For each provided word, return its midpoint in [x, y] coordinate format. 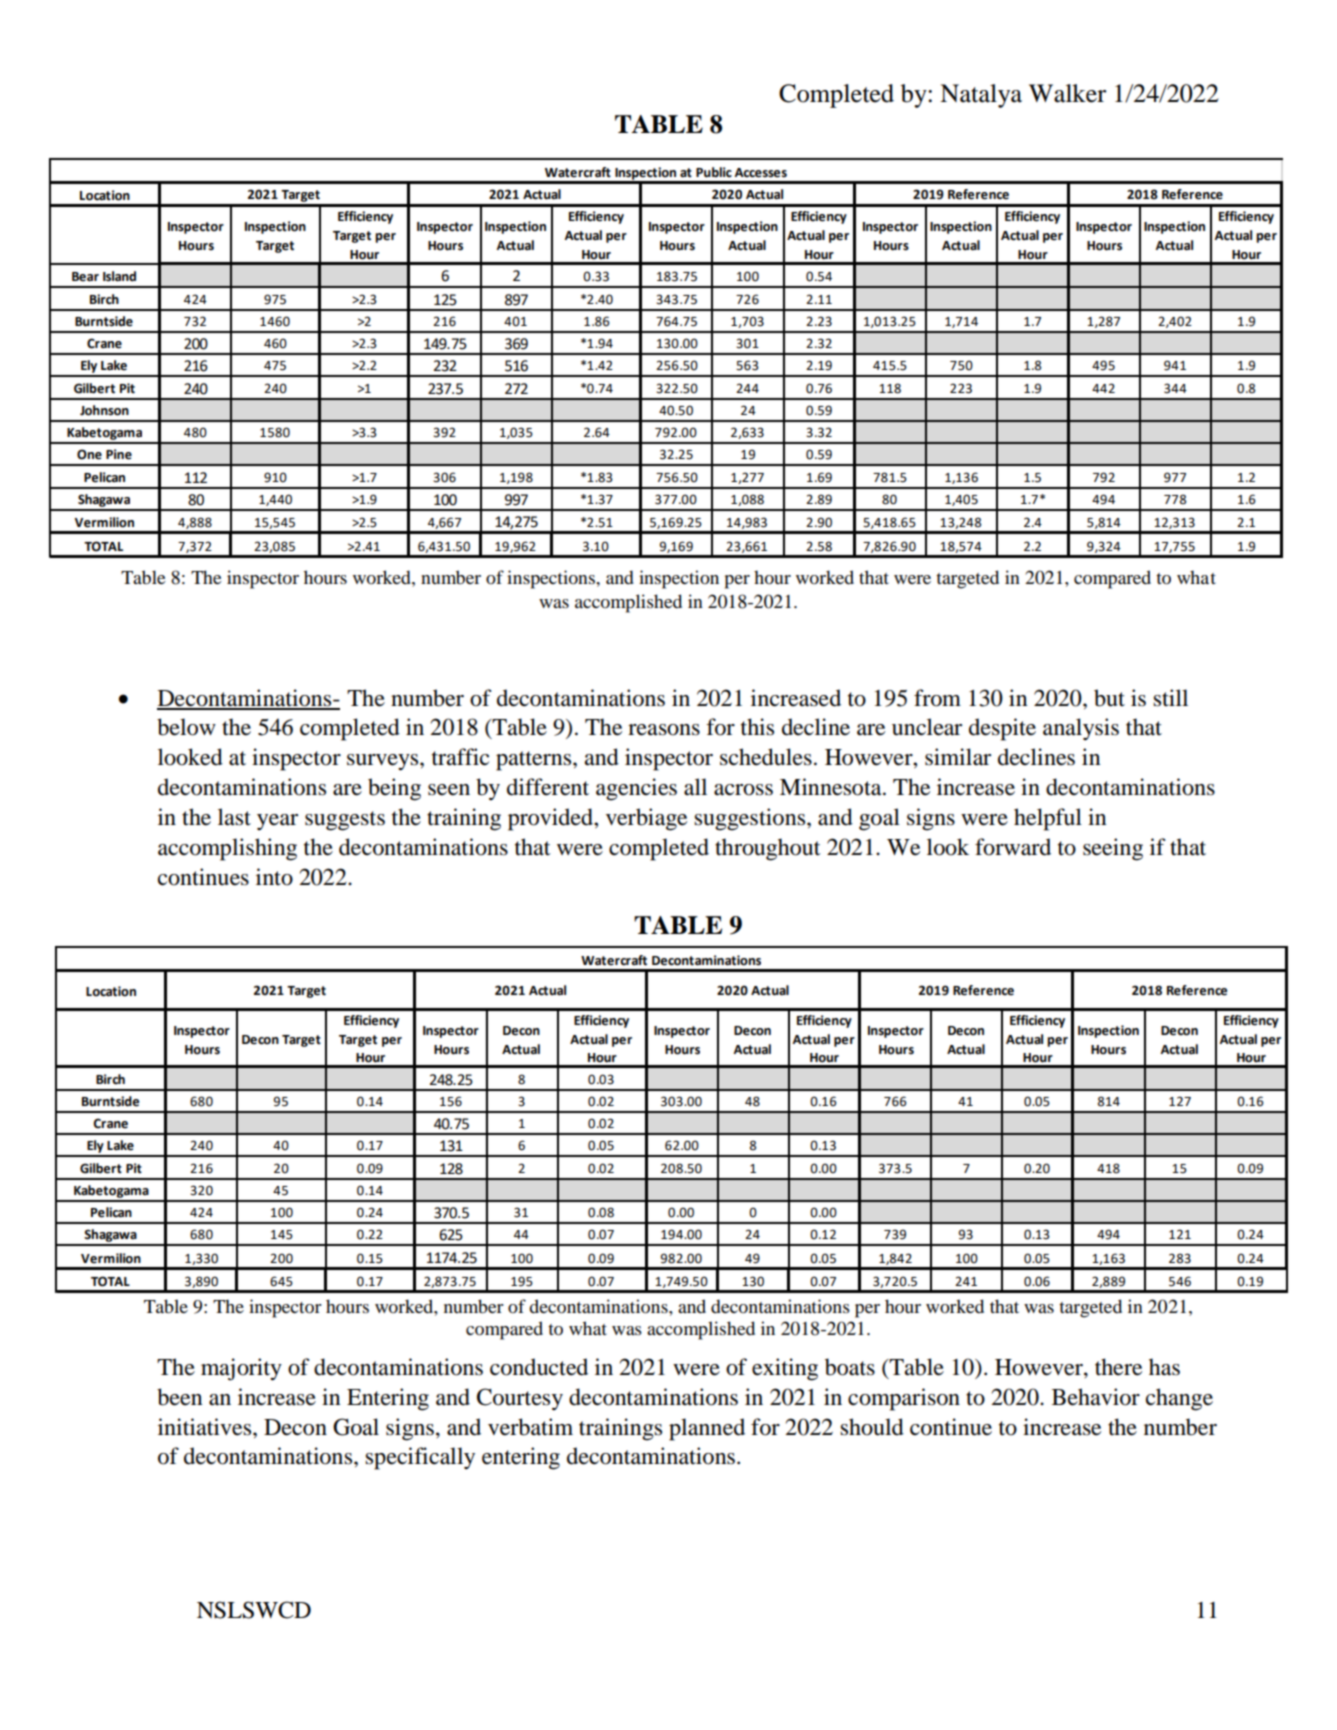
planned [707, 1429]
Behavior [1096, 1397]
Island [119, 276]
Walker [1067, 93]
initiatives [206, 1427]
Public [714, 172]
